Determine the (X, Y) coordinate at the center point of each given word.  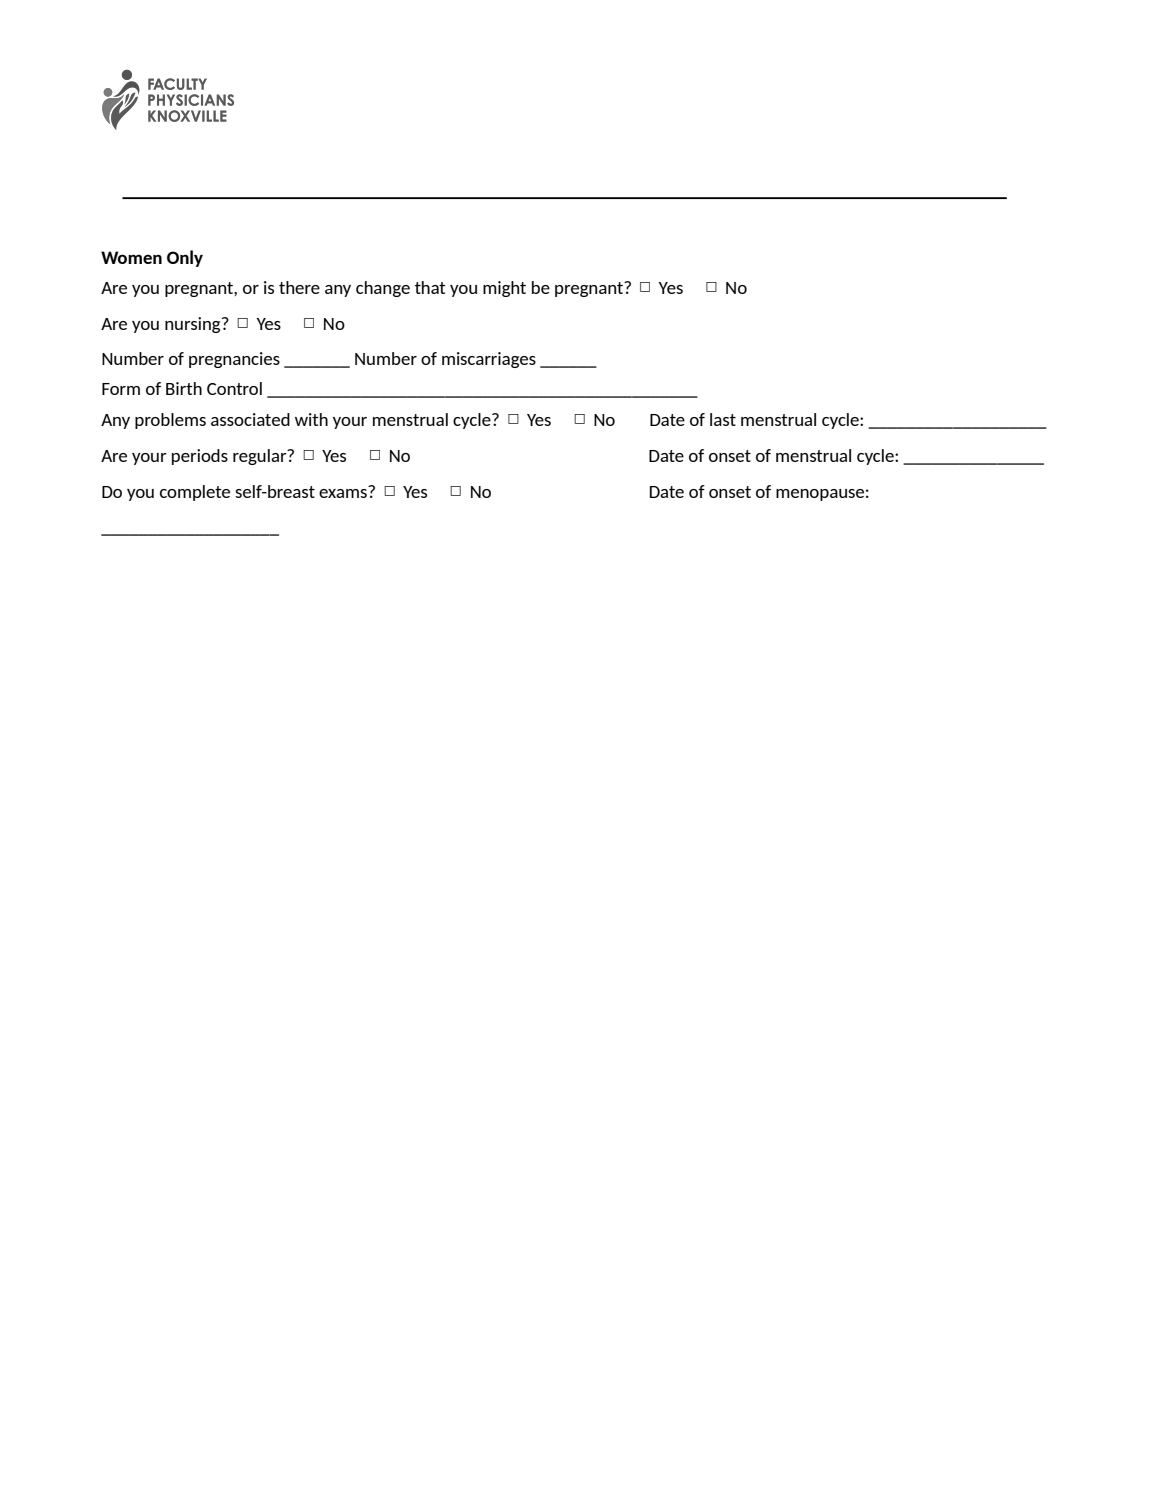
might (504, 289)
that (430, 287)
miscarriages (489, 360)
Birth (184, 388)
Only (185, 258)
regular (261, 457)
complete (195, 493)
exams (344, 492)
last (723, 419)
